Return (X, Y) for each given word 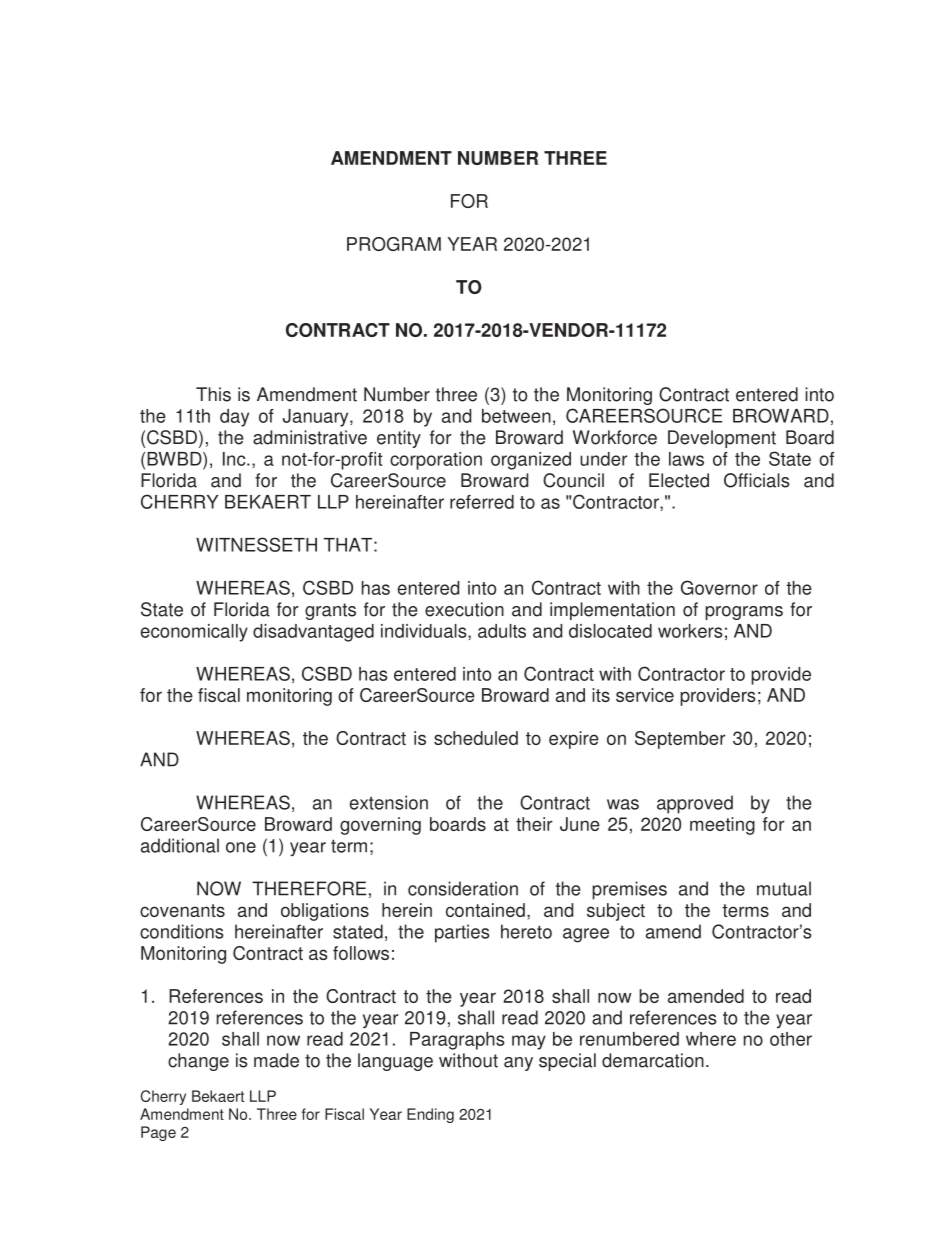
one (241, 847)
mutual (784, 888)
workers (690, 631)
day (234, 418)
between (516, 416)
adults (502, 631)
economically (194, 633)
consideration (463, 888)
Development (722, 439)
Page (158, 1133)
